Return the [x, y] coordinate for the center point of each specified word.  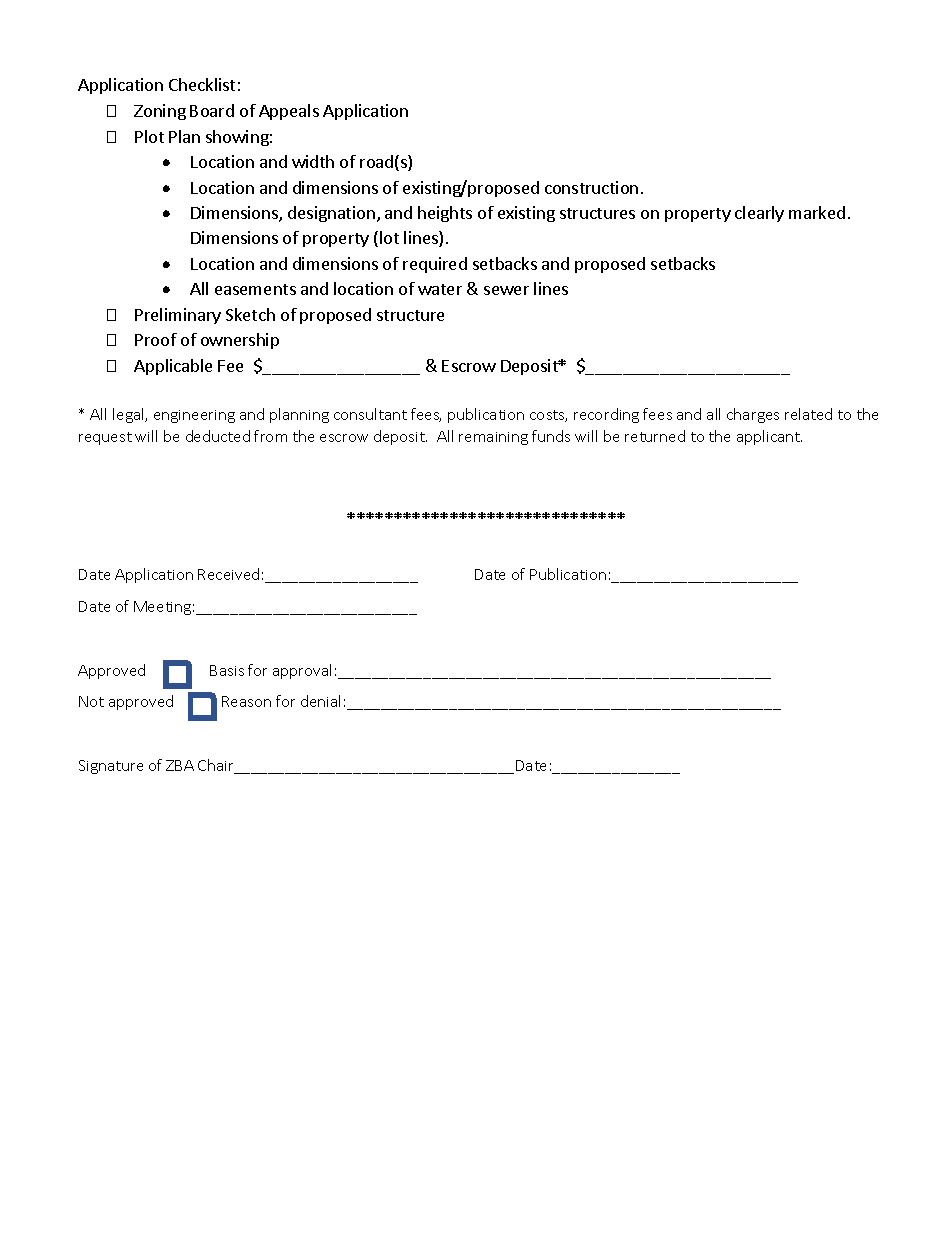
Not [91, 701]
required [435, 265]
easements [255, 289]
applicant [769, 437]
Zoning [160, 112]
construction [591, 187]
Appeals [289, 112]
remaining [493, 438]
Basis [227, 670]
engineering [194, 416]
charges [753, 415]
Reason [246, 701]
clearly [759, 214]
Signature [111, 767]
